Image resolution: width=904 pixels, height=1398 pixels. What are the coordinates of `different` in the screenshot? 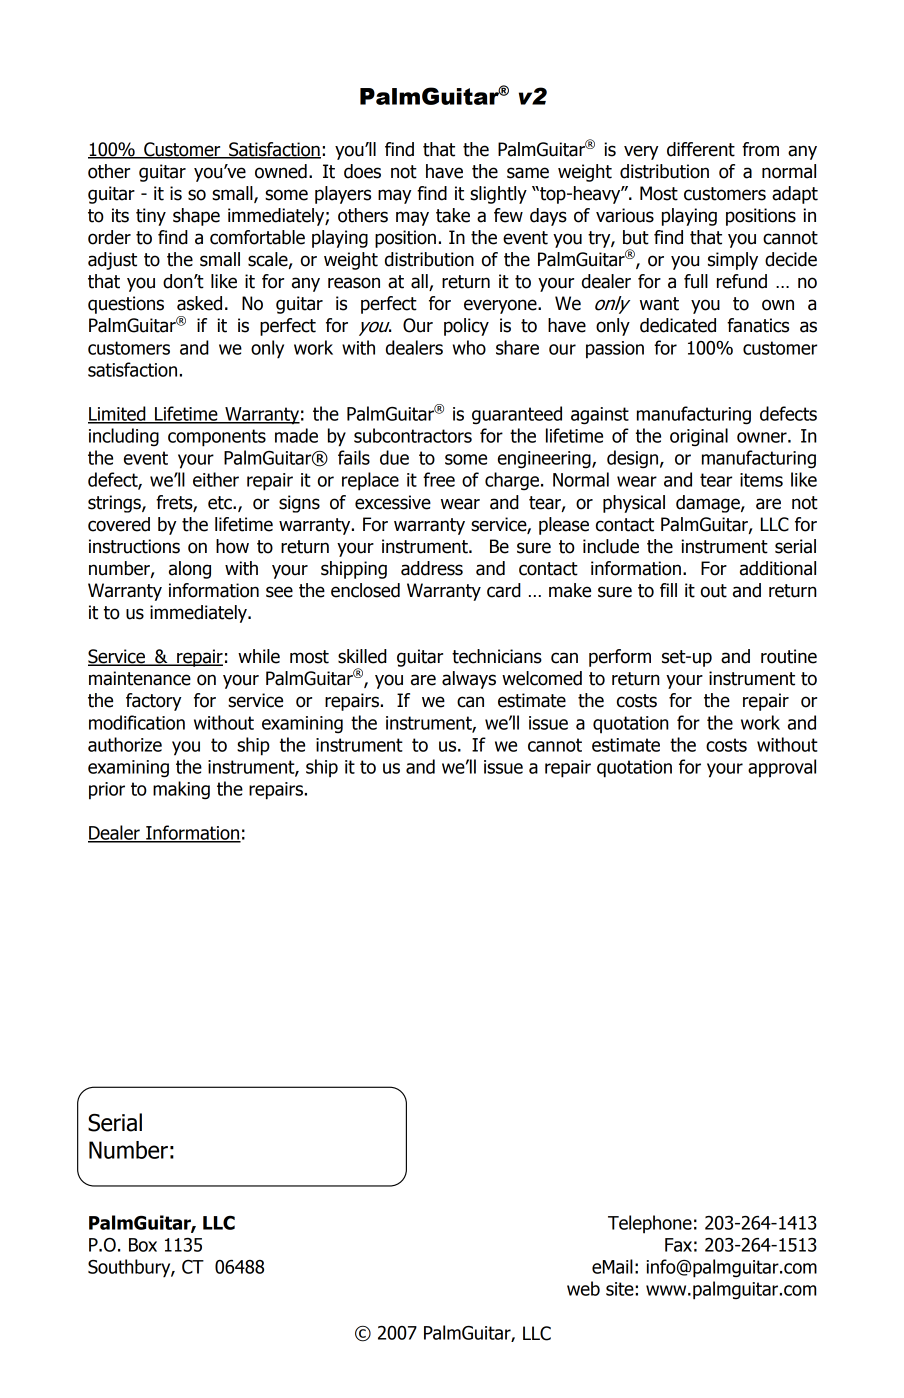 It's located at (701, 149).
